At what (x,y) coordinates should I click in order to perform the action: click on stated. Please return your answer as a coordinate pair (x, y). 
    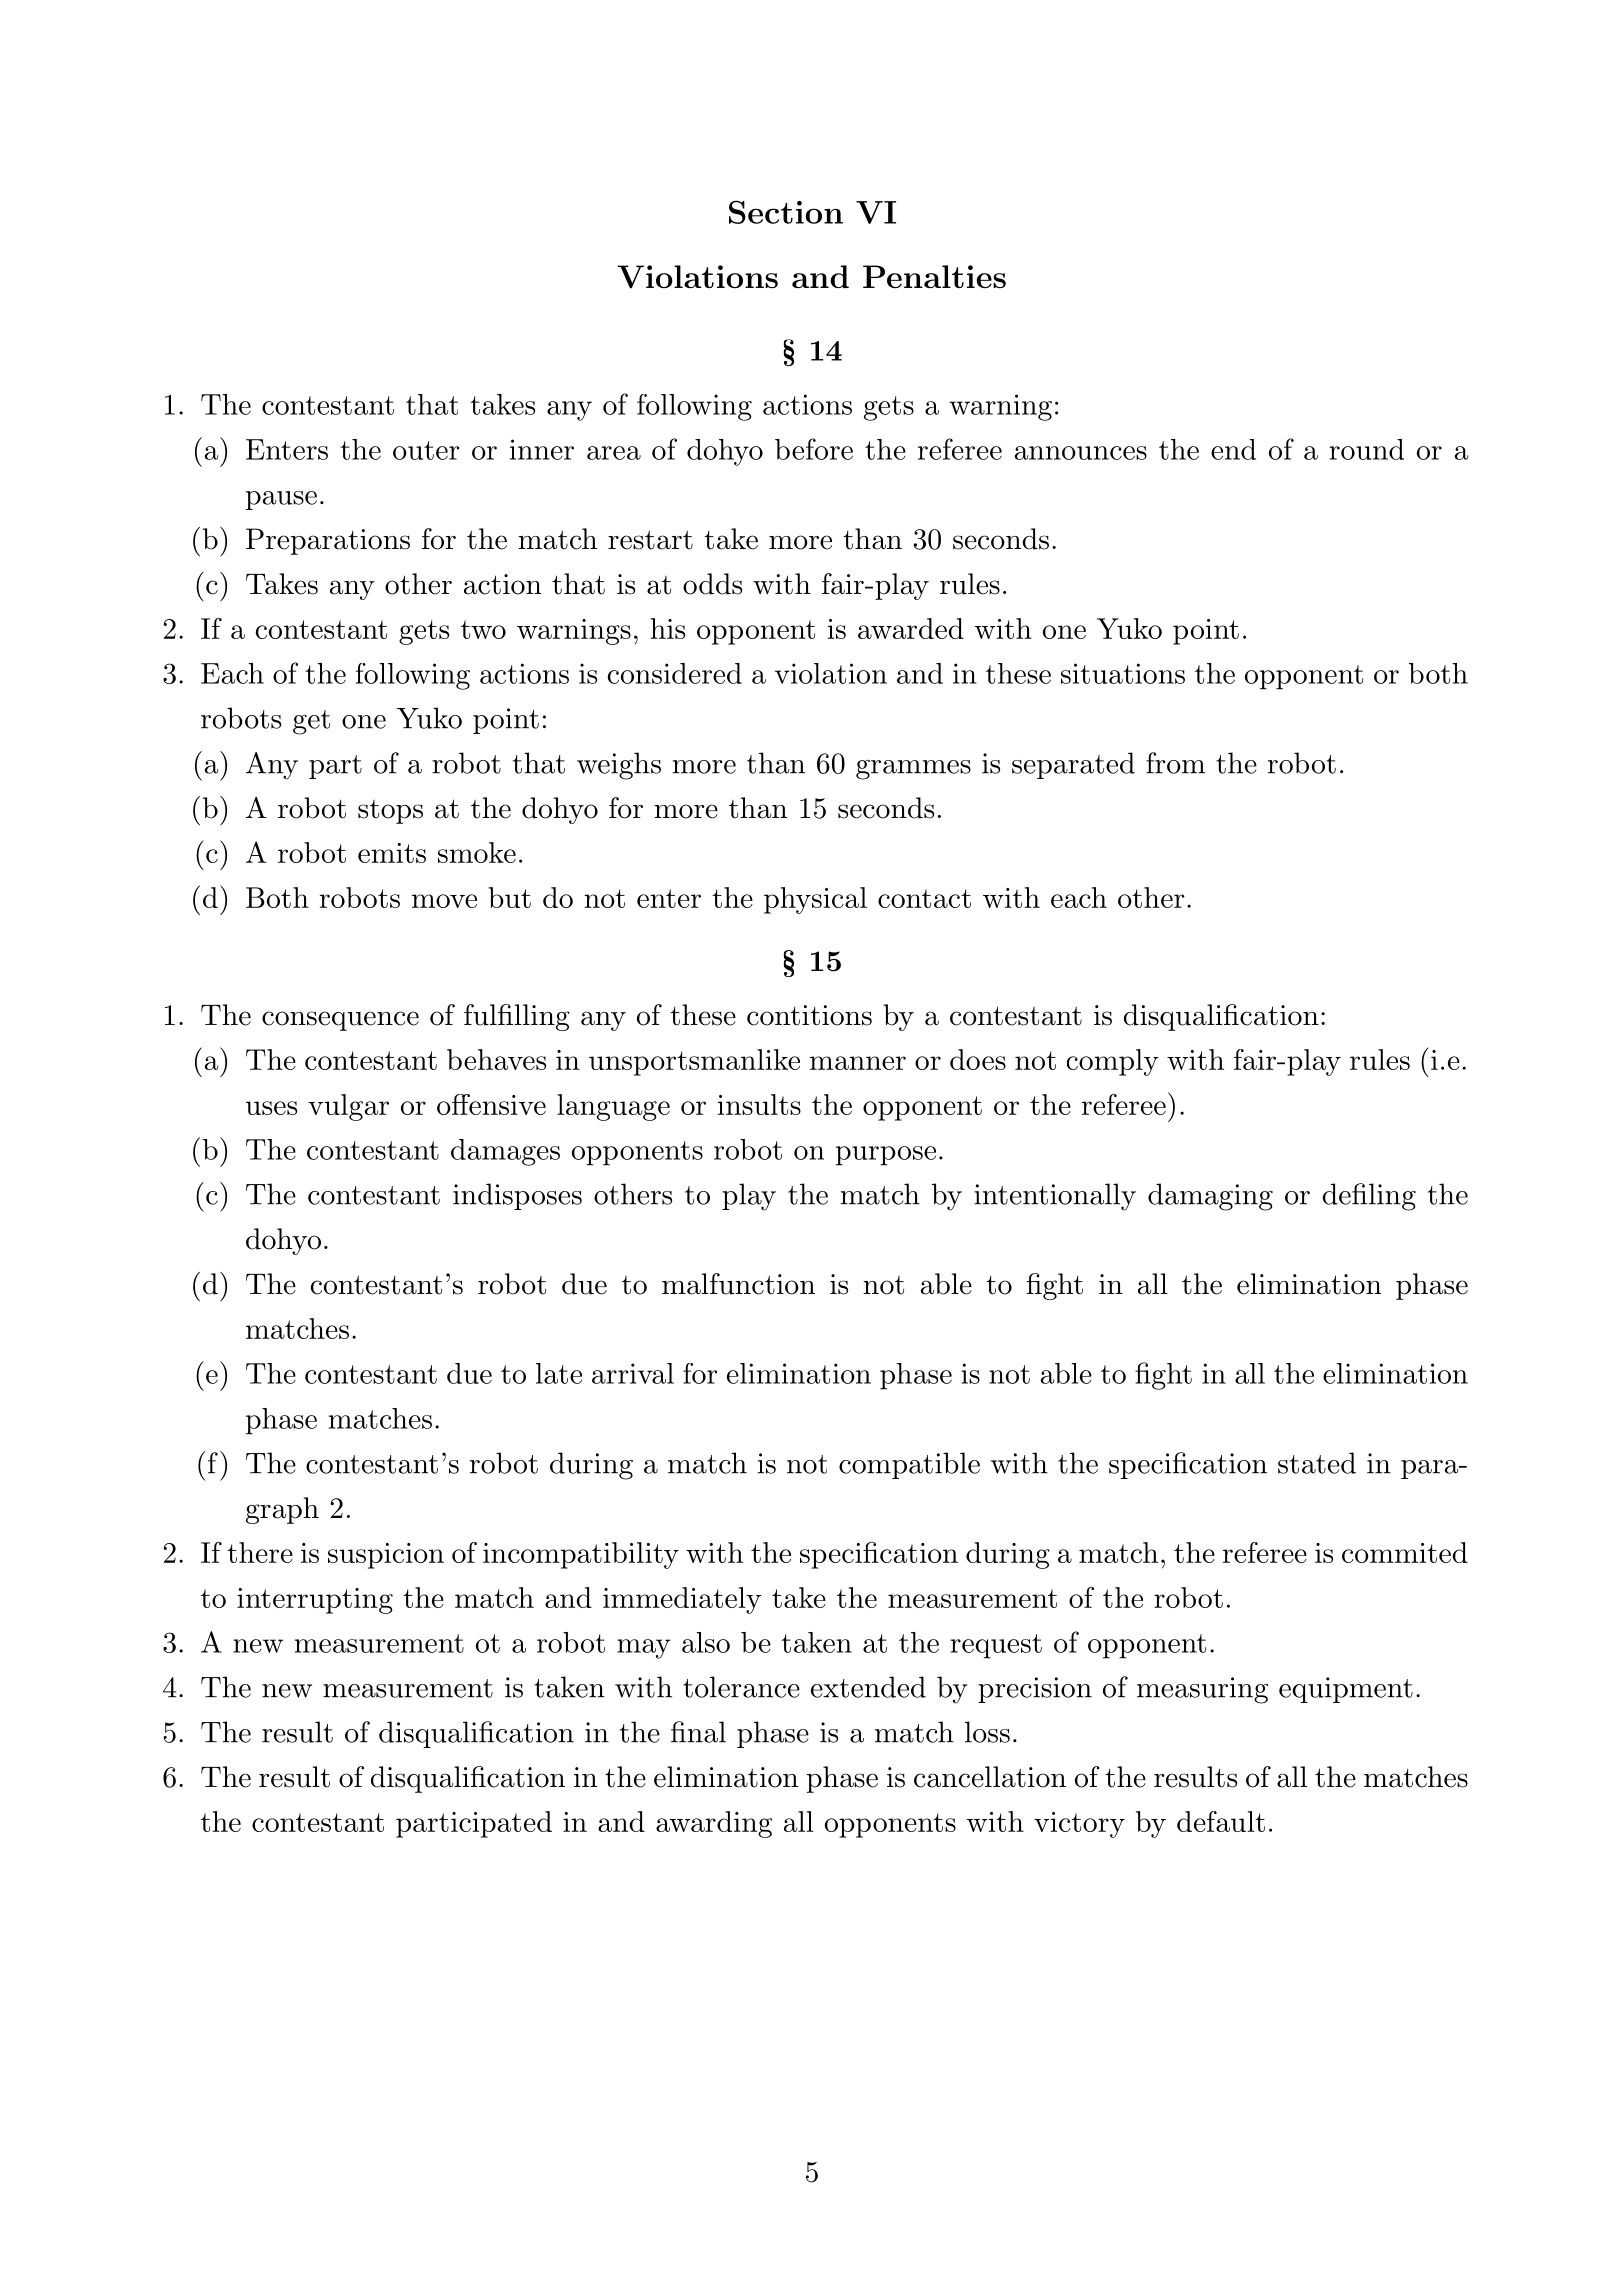
    Looking at the image, I should click on (1317, 1463).
